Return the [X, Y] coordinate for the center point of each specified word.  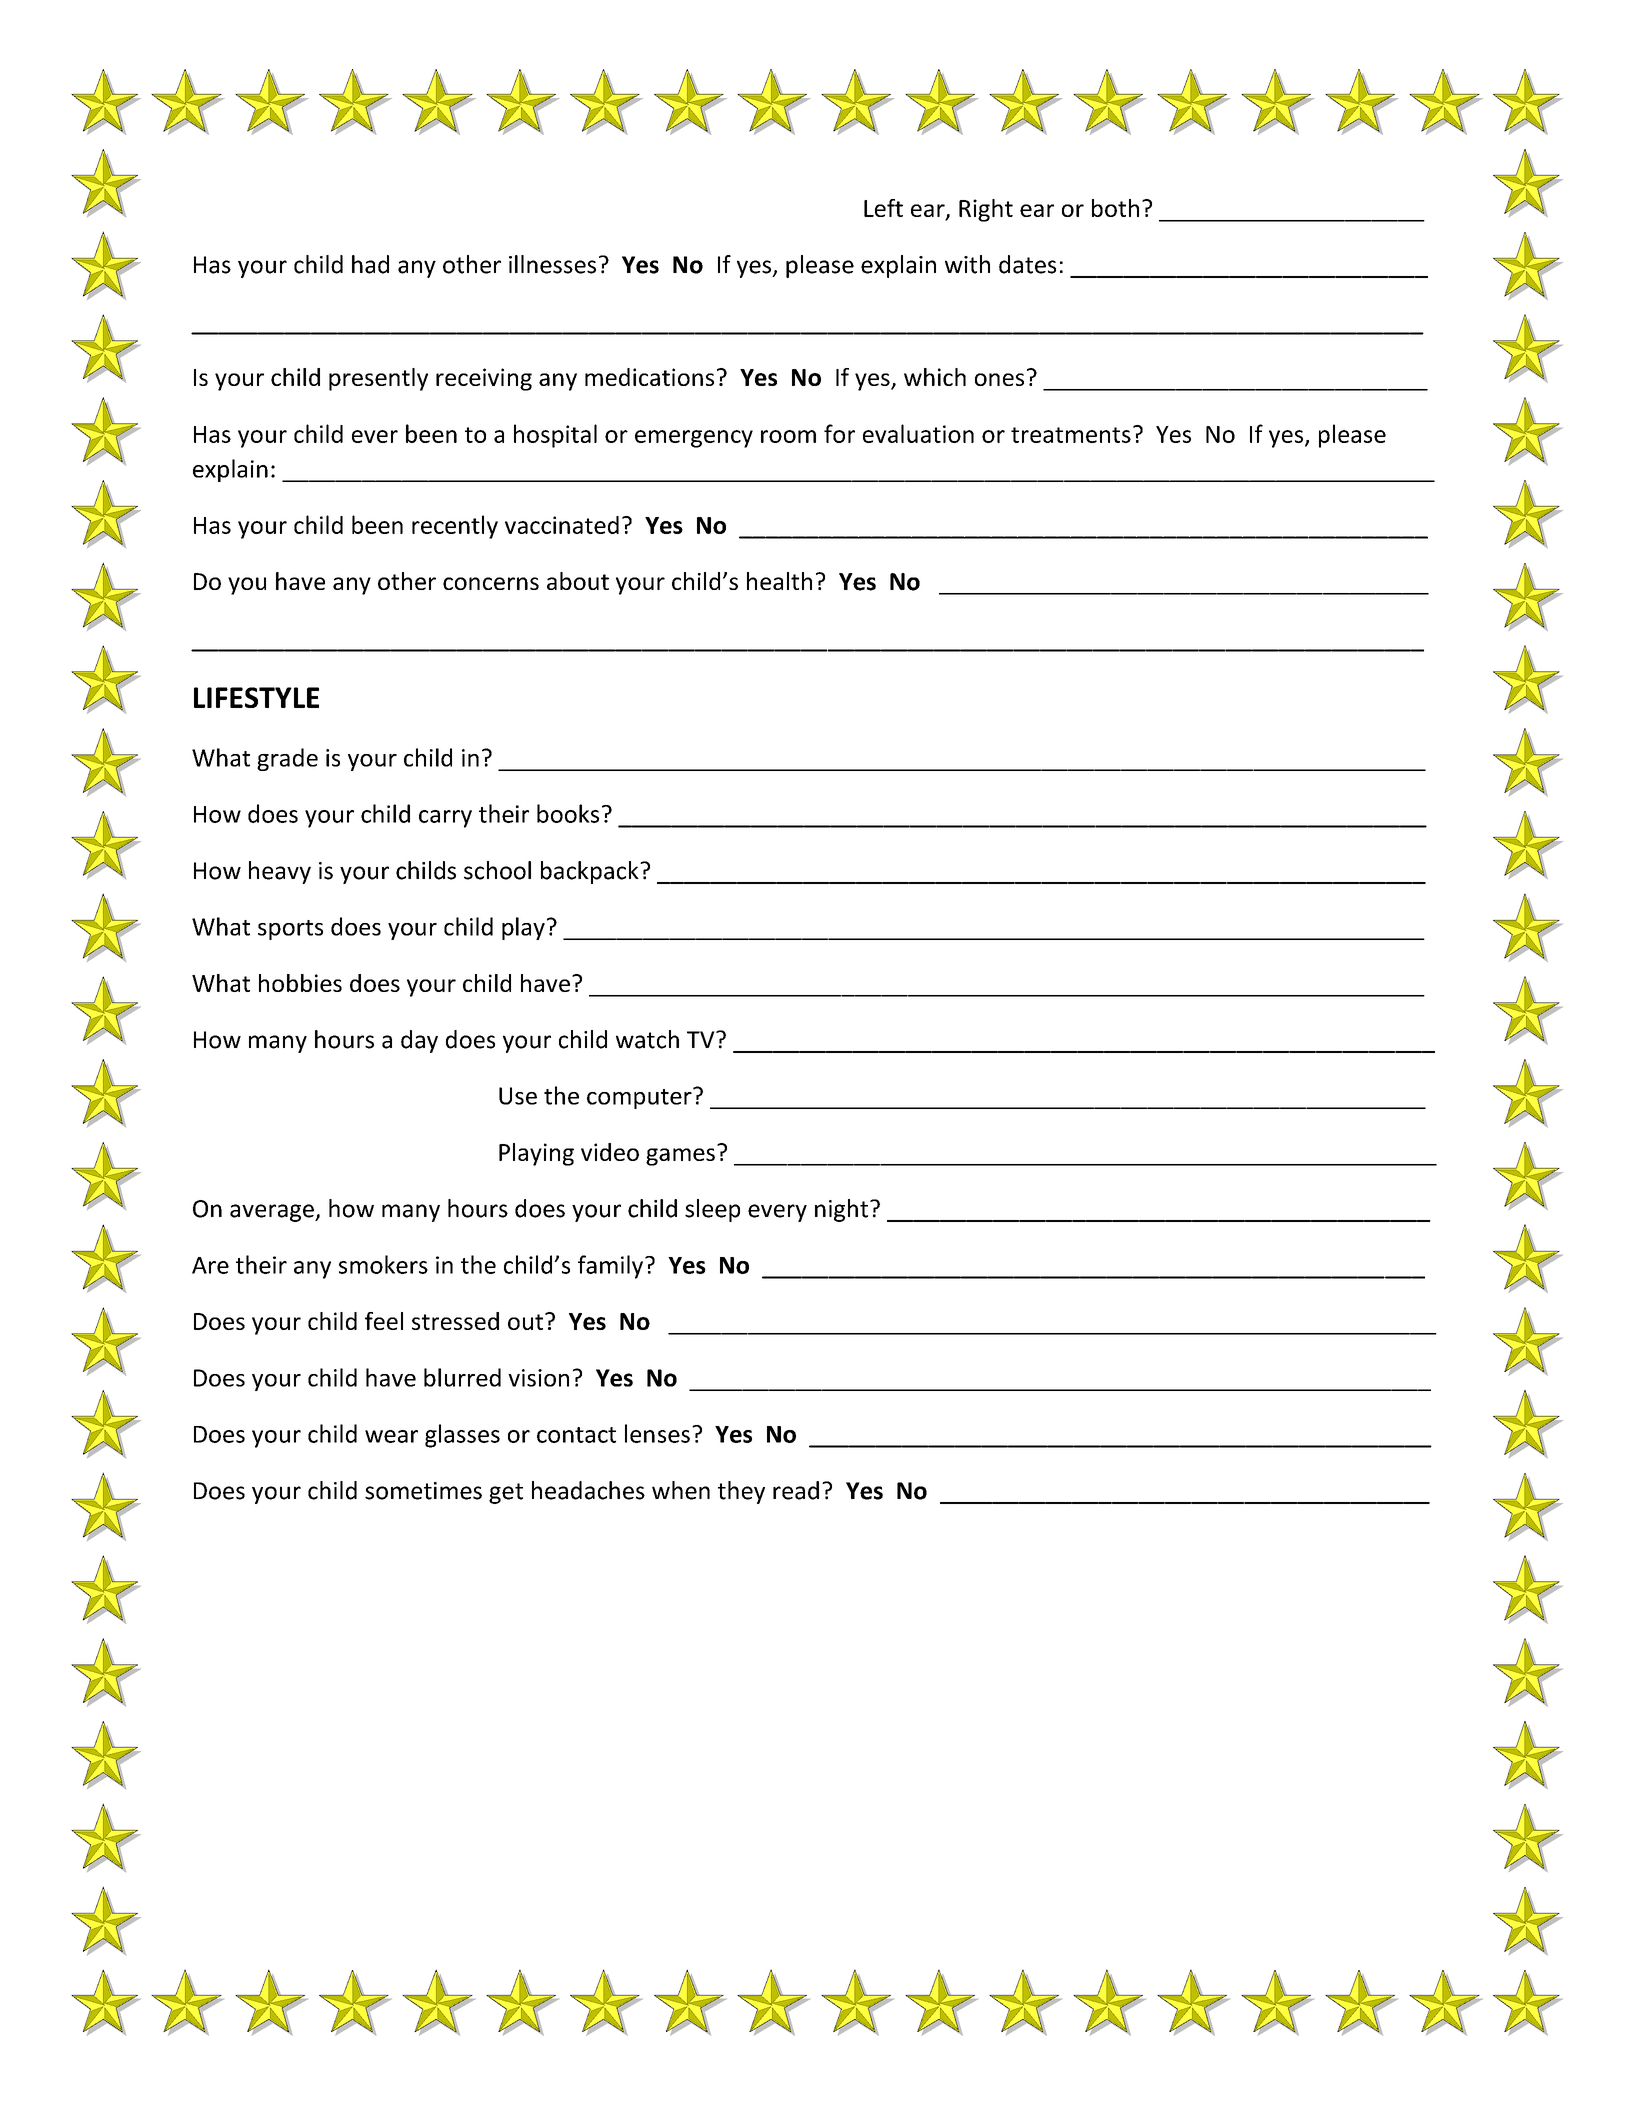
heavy [280, 872]
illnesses [552, 264]
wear [391, 1436]
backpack [591, 872]
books [568, 813]
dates [1027, 264]
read [796, 1490]
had [370, 264]
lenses [657, 1433]
